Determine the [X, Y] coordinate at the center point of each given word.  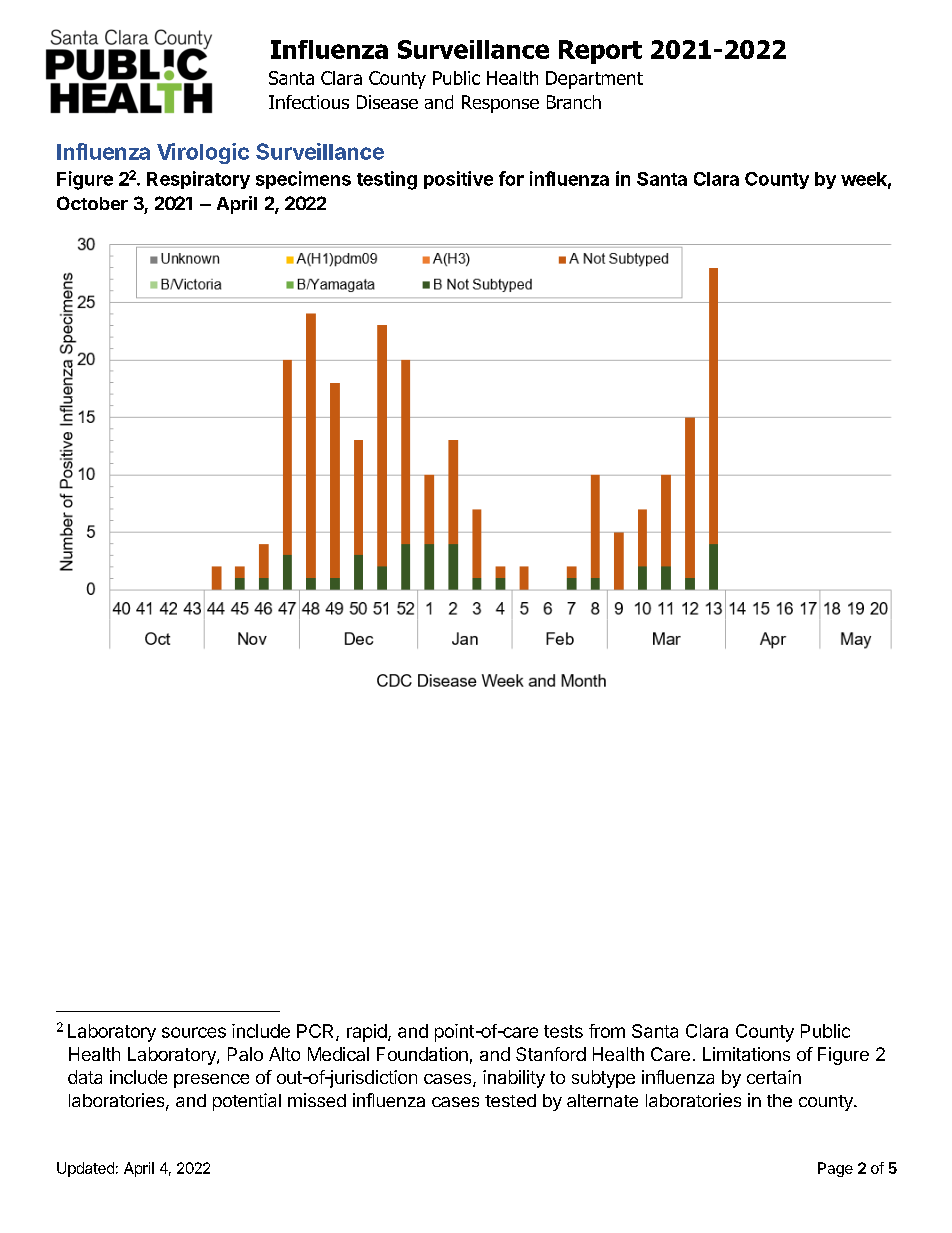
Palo [245, 1054]
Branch [574, 102]
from [607, 1031]
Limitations [746, 1054]
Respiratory [198, 180]
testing [387, 180]
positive [458, 180]
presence [211, 1081]
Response [500, 104]
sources [194, 1032]
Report [600, 52]
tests [563, 1031]
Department [594, 80]
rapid [367, 1033]
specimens [303, 180]
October [92, 203]
